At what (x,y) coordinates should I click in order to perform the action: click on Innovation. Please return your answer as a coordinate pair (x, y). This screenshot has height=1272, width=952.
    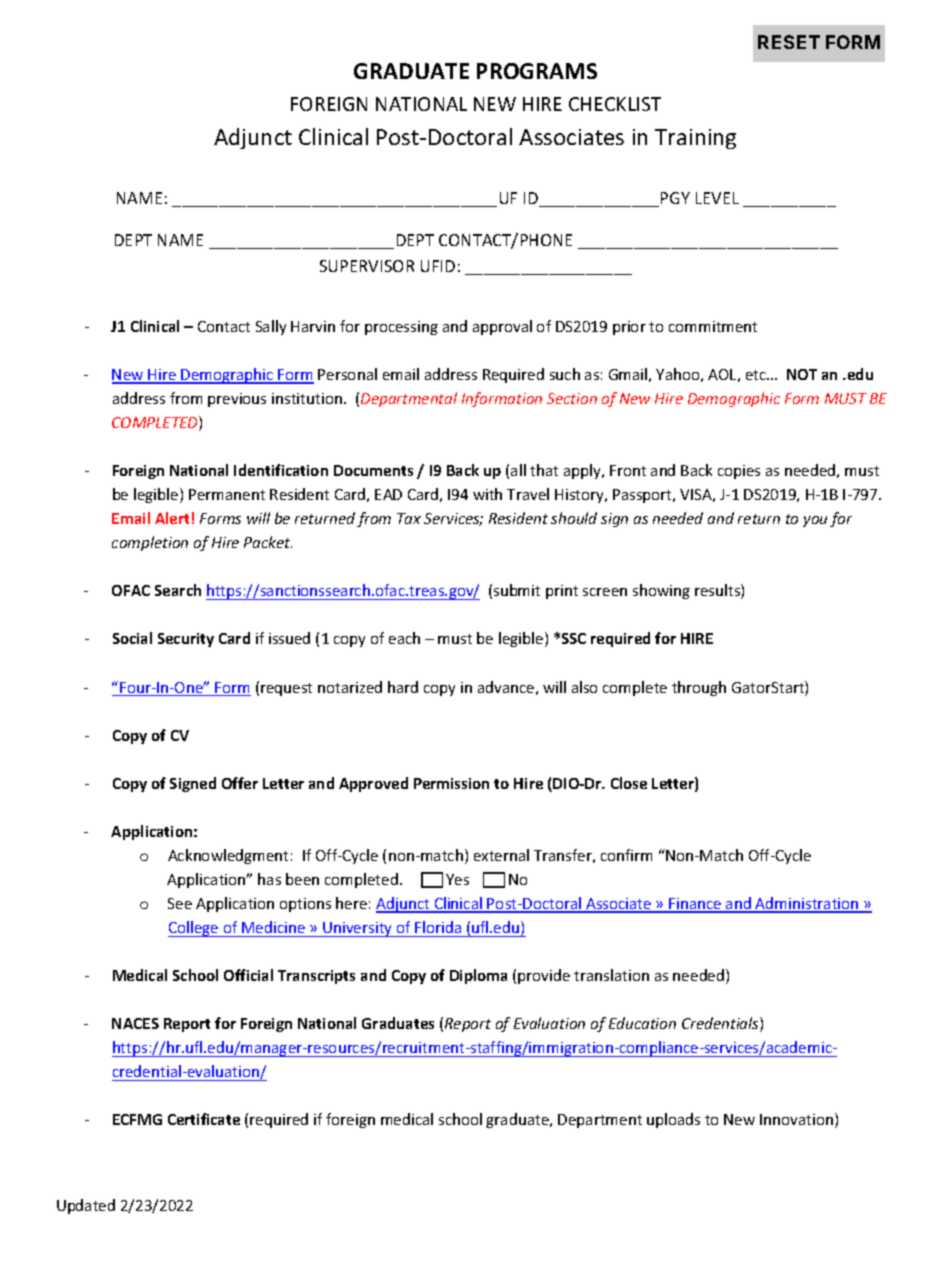
    Looking at the image, I should click on (798, 1120).
